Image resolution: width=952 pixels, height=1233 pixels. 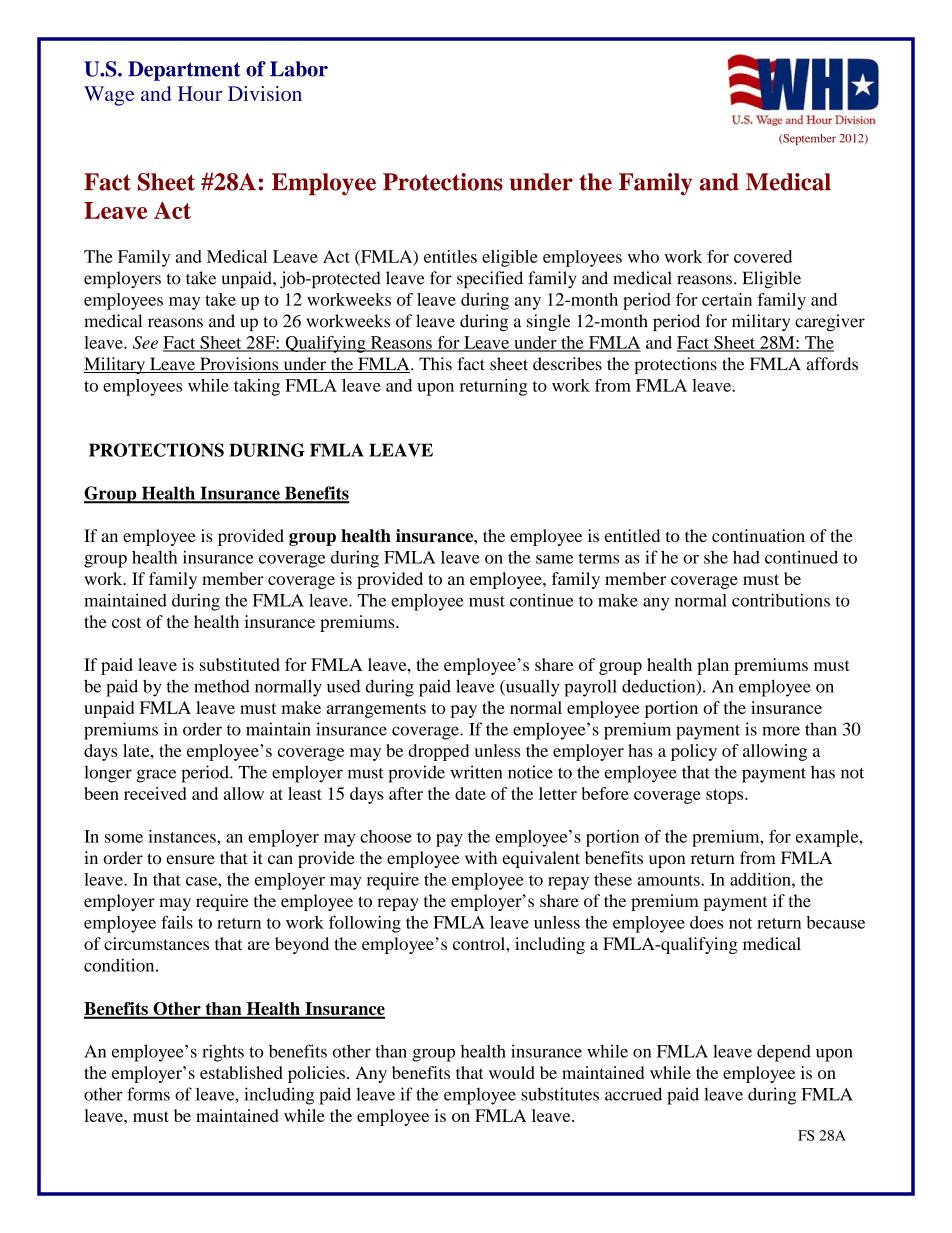 I want to click on rights, so click(x=223, y=1053).
